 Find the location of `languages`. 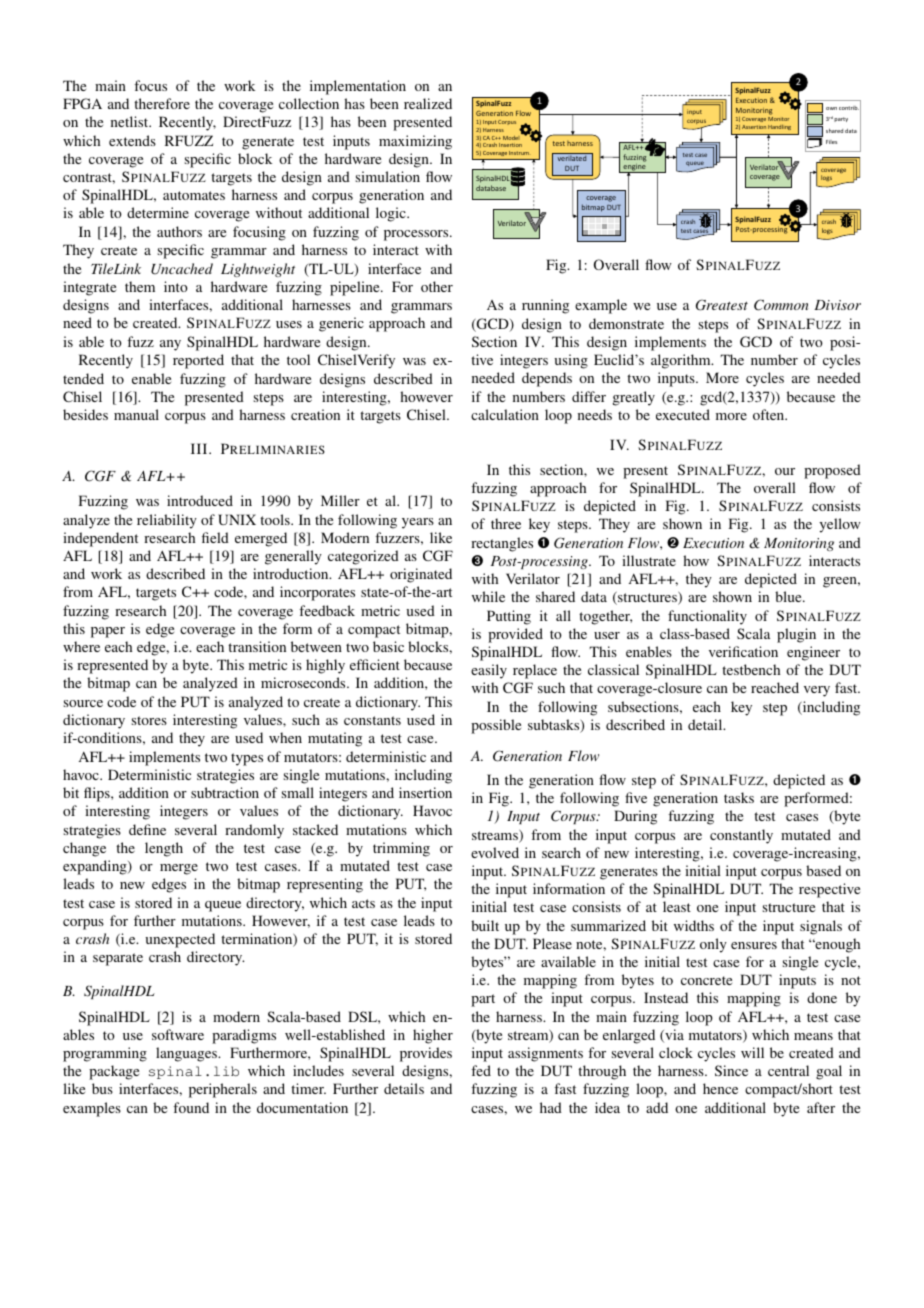

languages is located at coordinates (187, 1054).
